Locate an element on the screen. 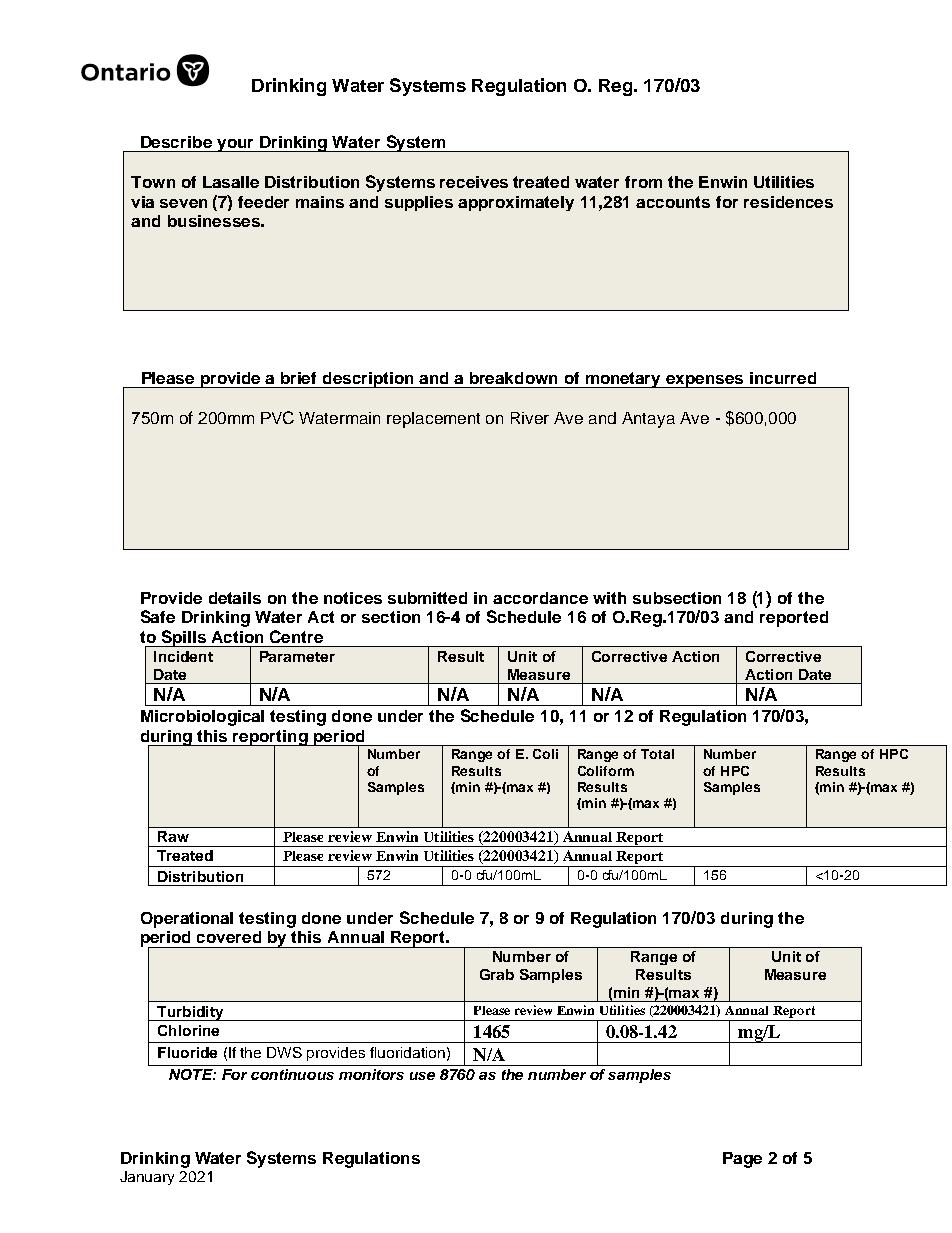 The image size is (952, 1233). Incident is located at coordinates (183, 656).
